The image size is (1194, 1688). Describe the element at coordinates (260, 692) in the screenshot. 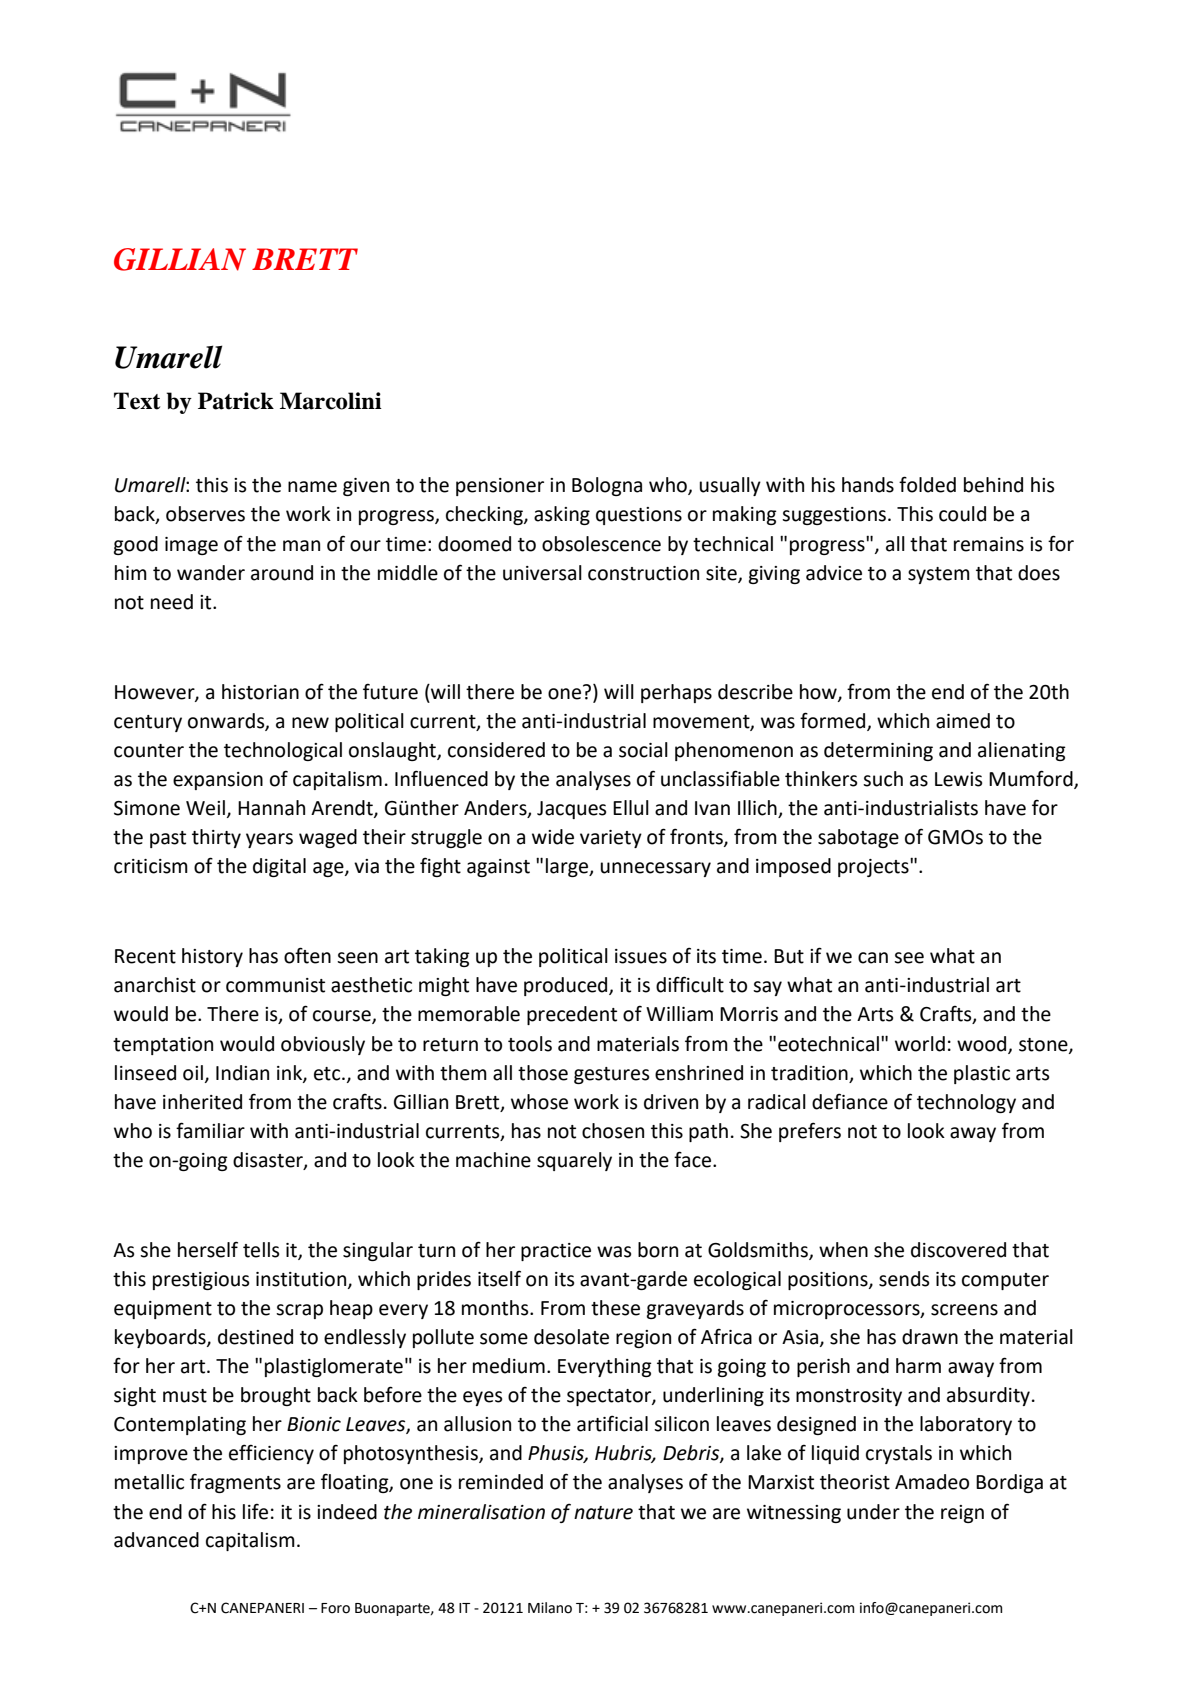

I see `historian` at that location.
